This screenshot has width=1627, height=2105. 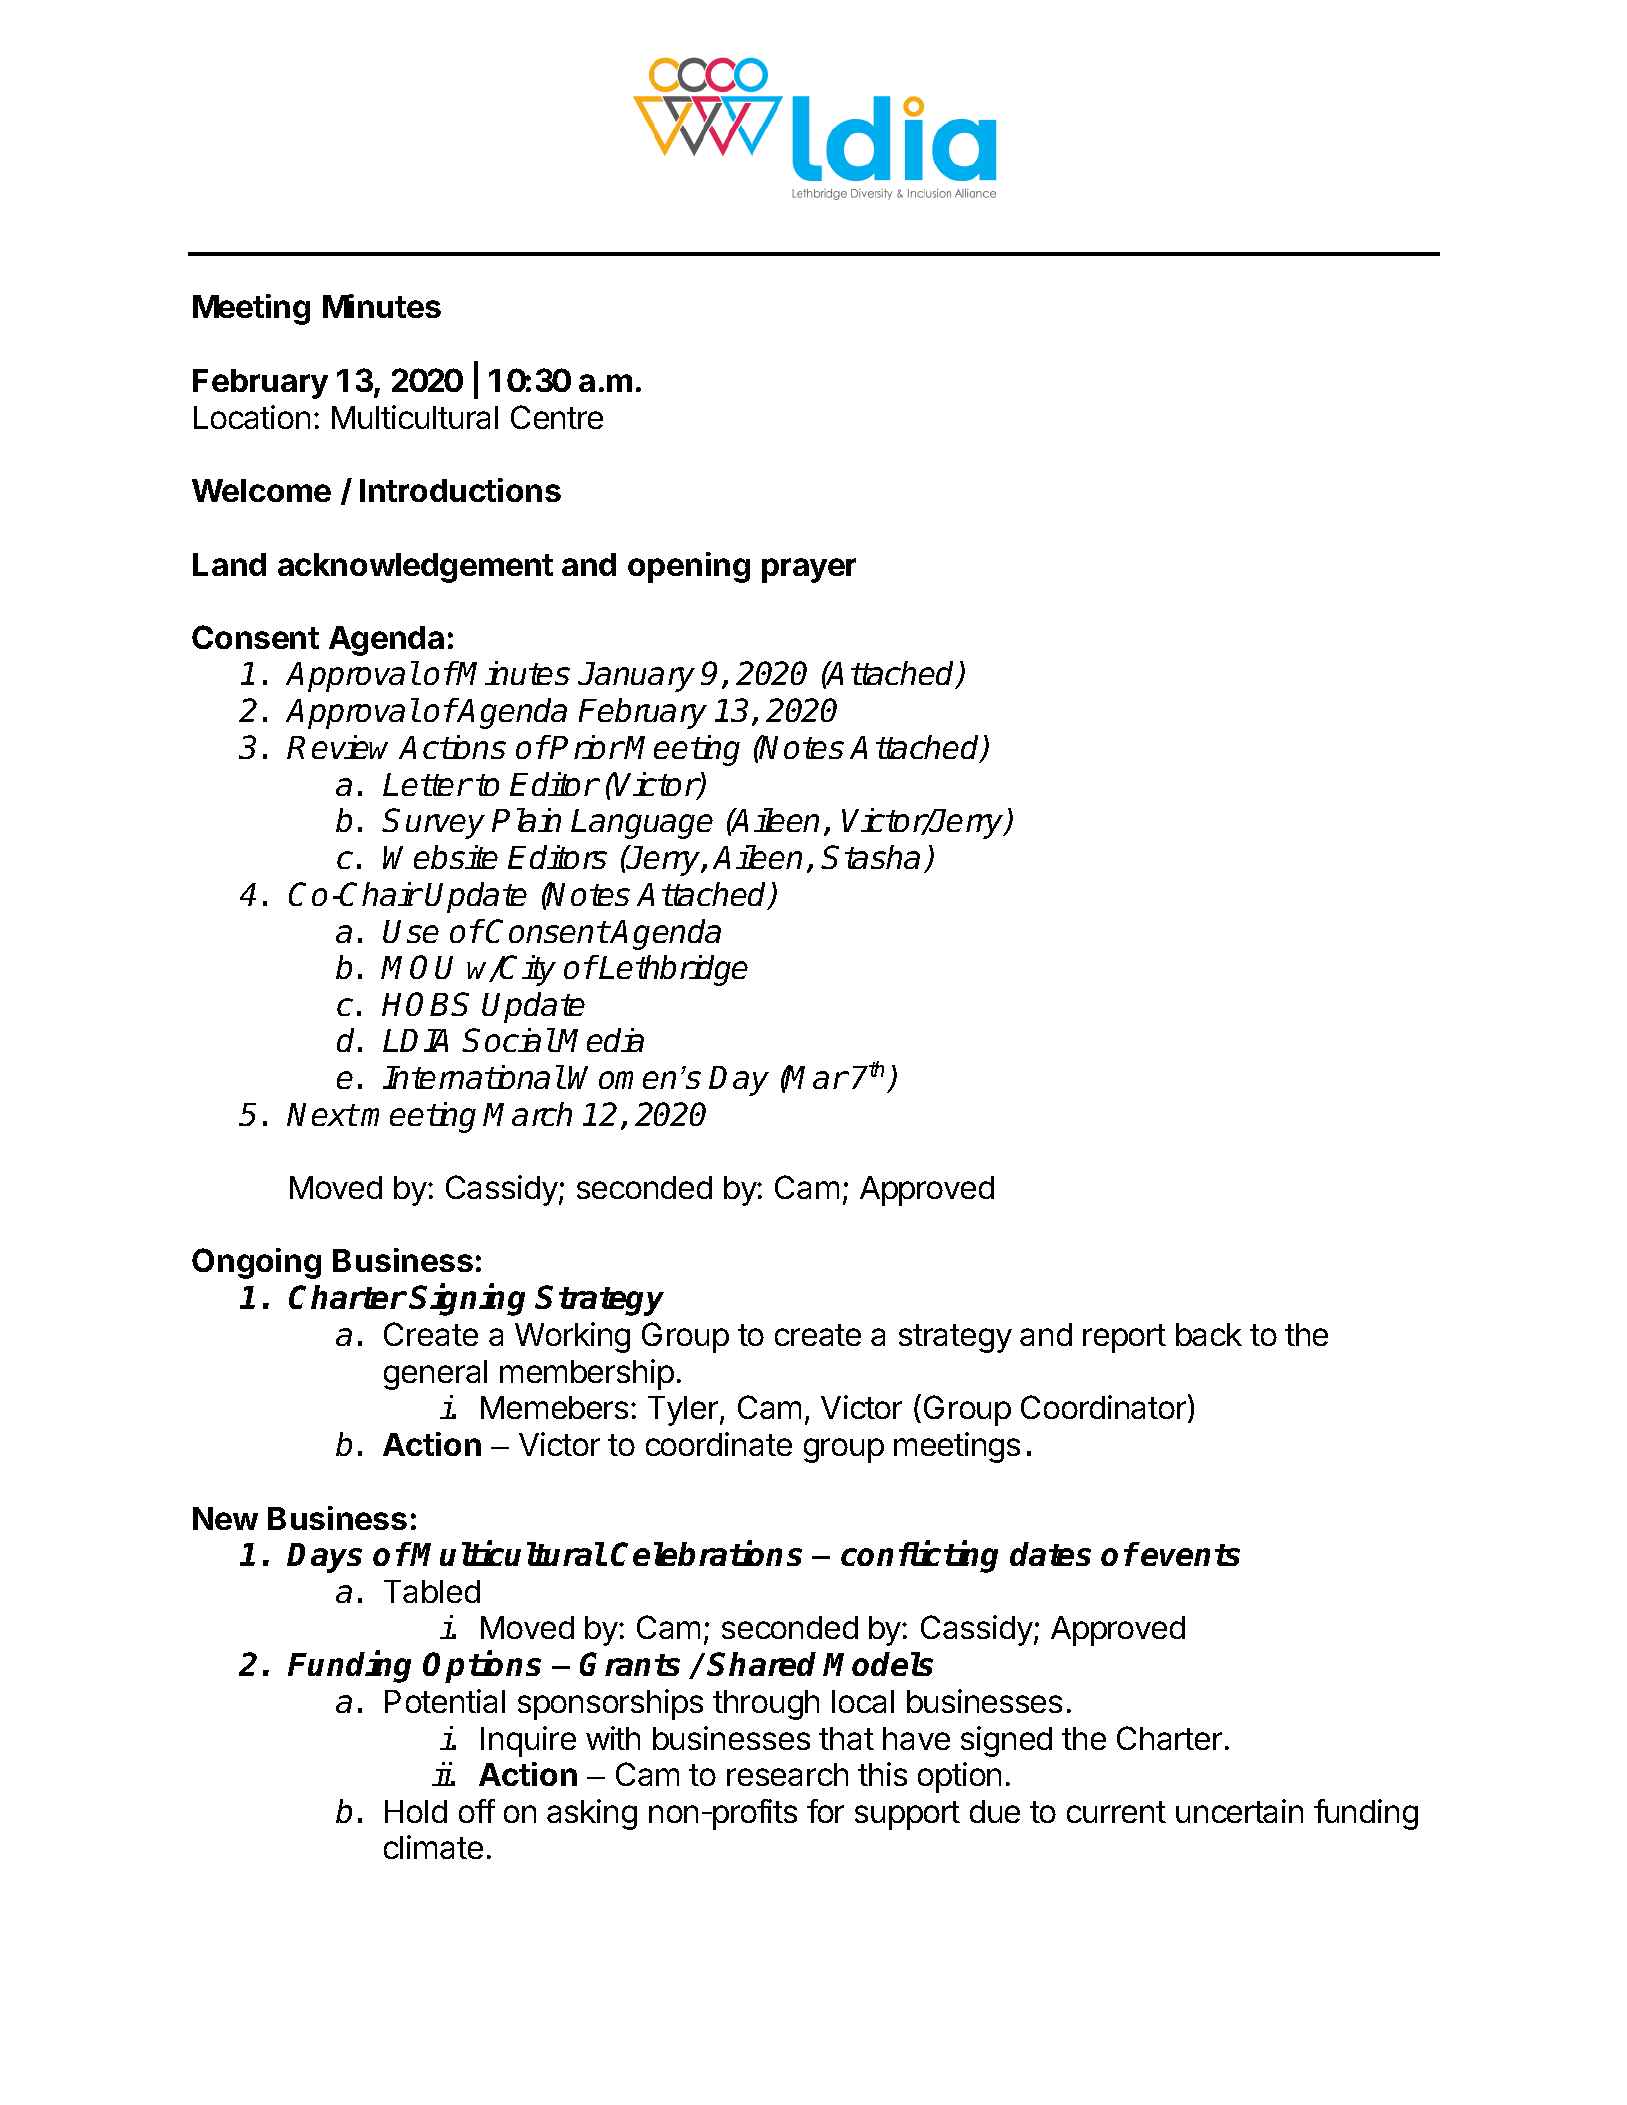 I want to click on Lethbridge, so click(x=673, y=970).
